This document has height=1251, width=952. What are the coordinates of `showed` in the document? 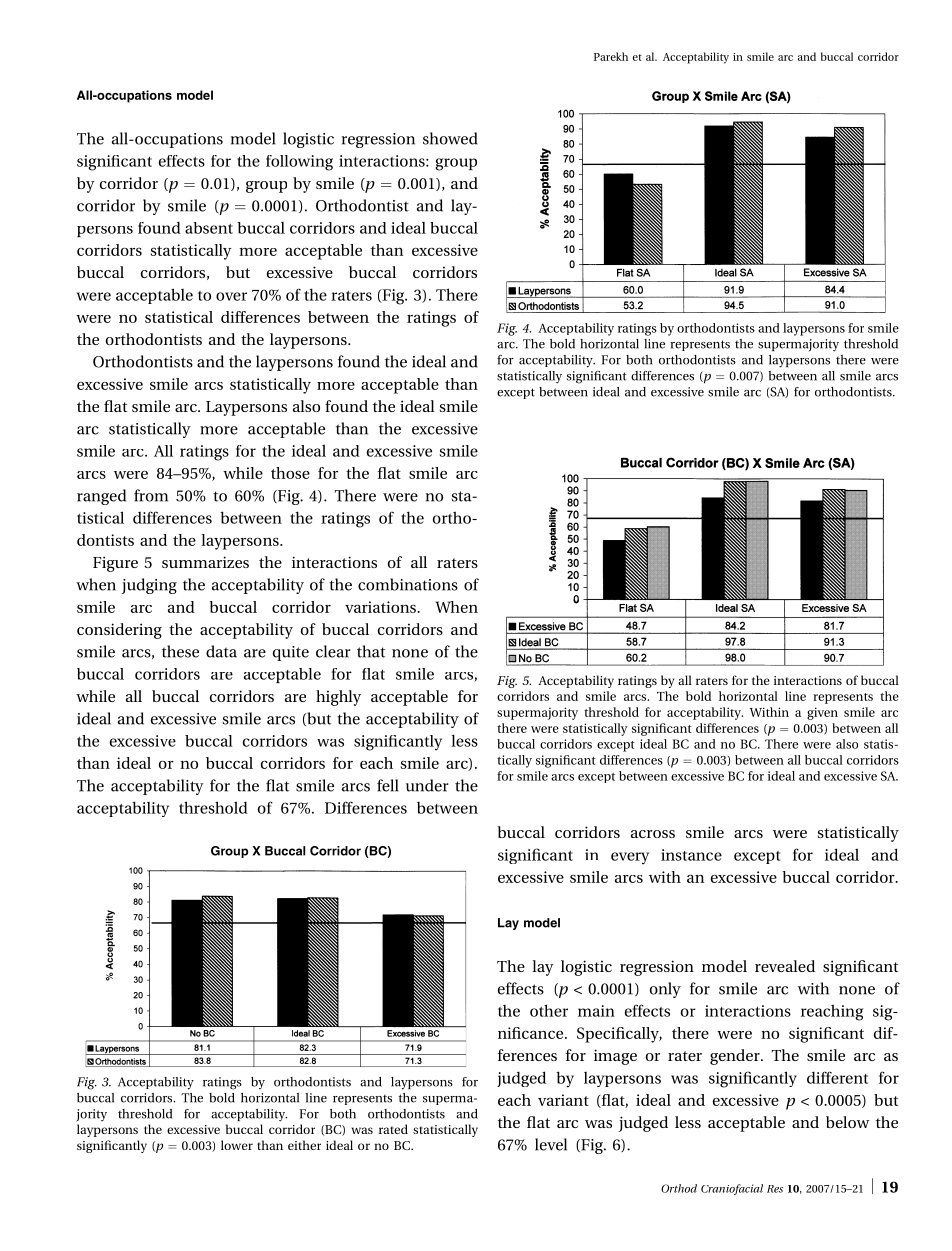 It's located at (450, 138).
